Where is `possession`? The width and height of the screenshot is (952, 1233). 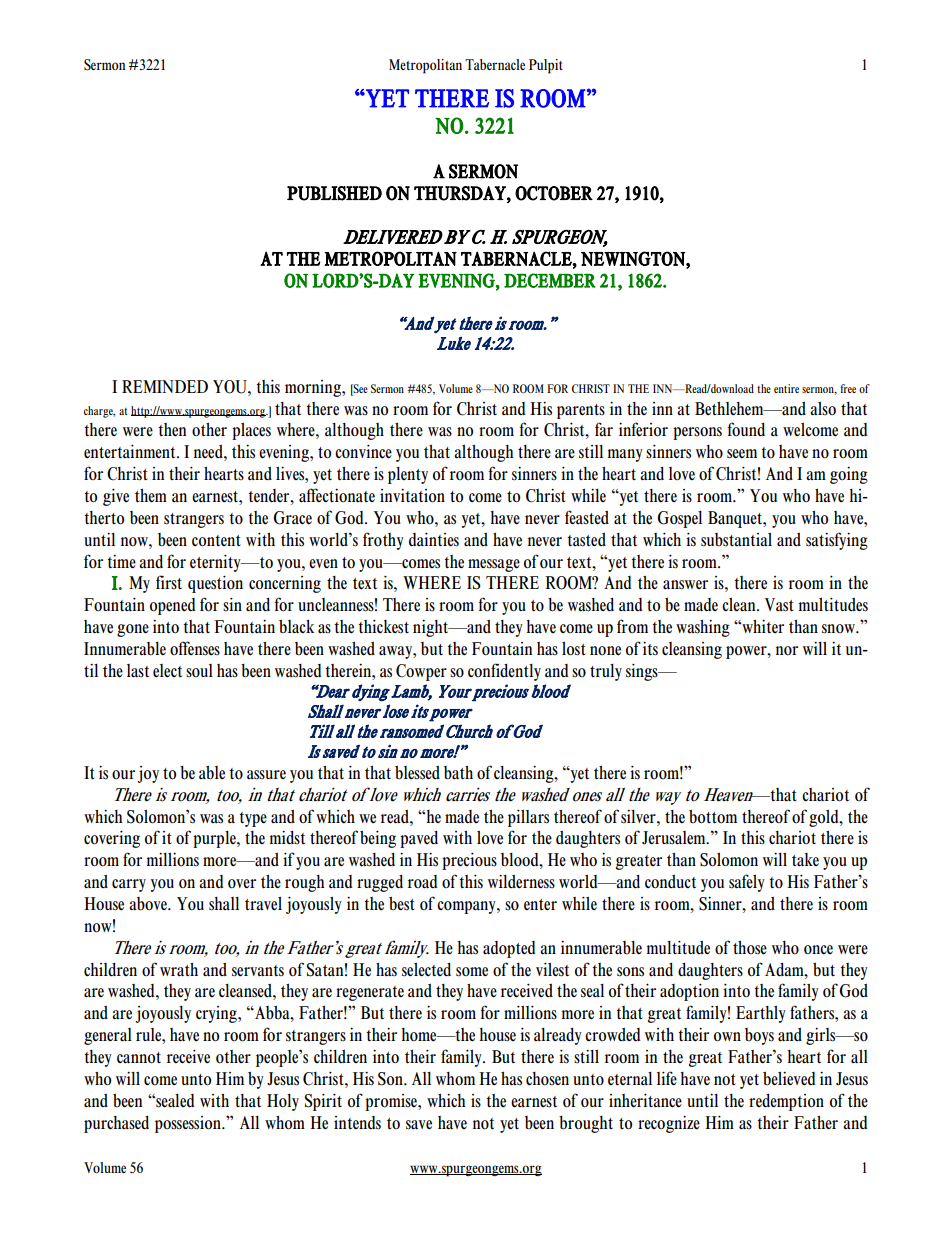 possession is located at coordinates (189, 1124).
